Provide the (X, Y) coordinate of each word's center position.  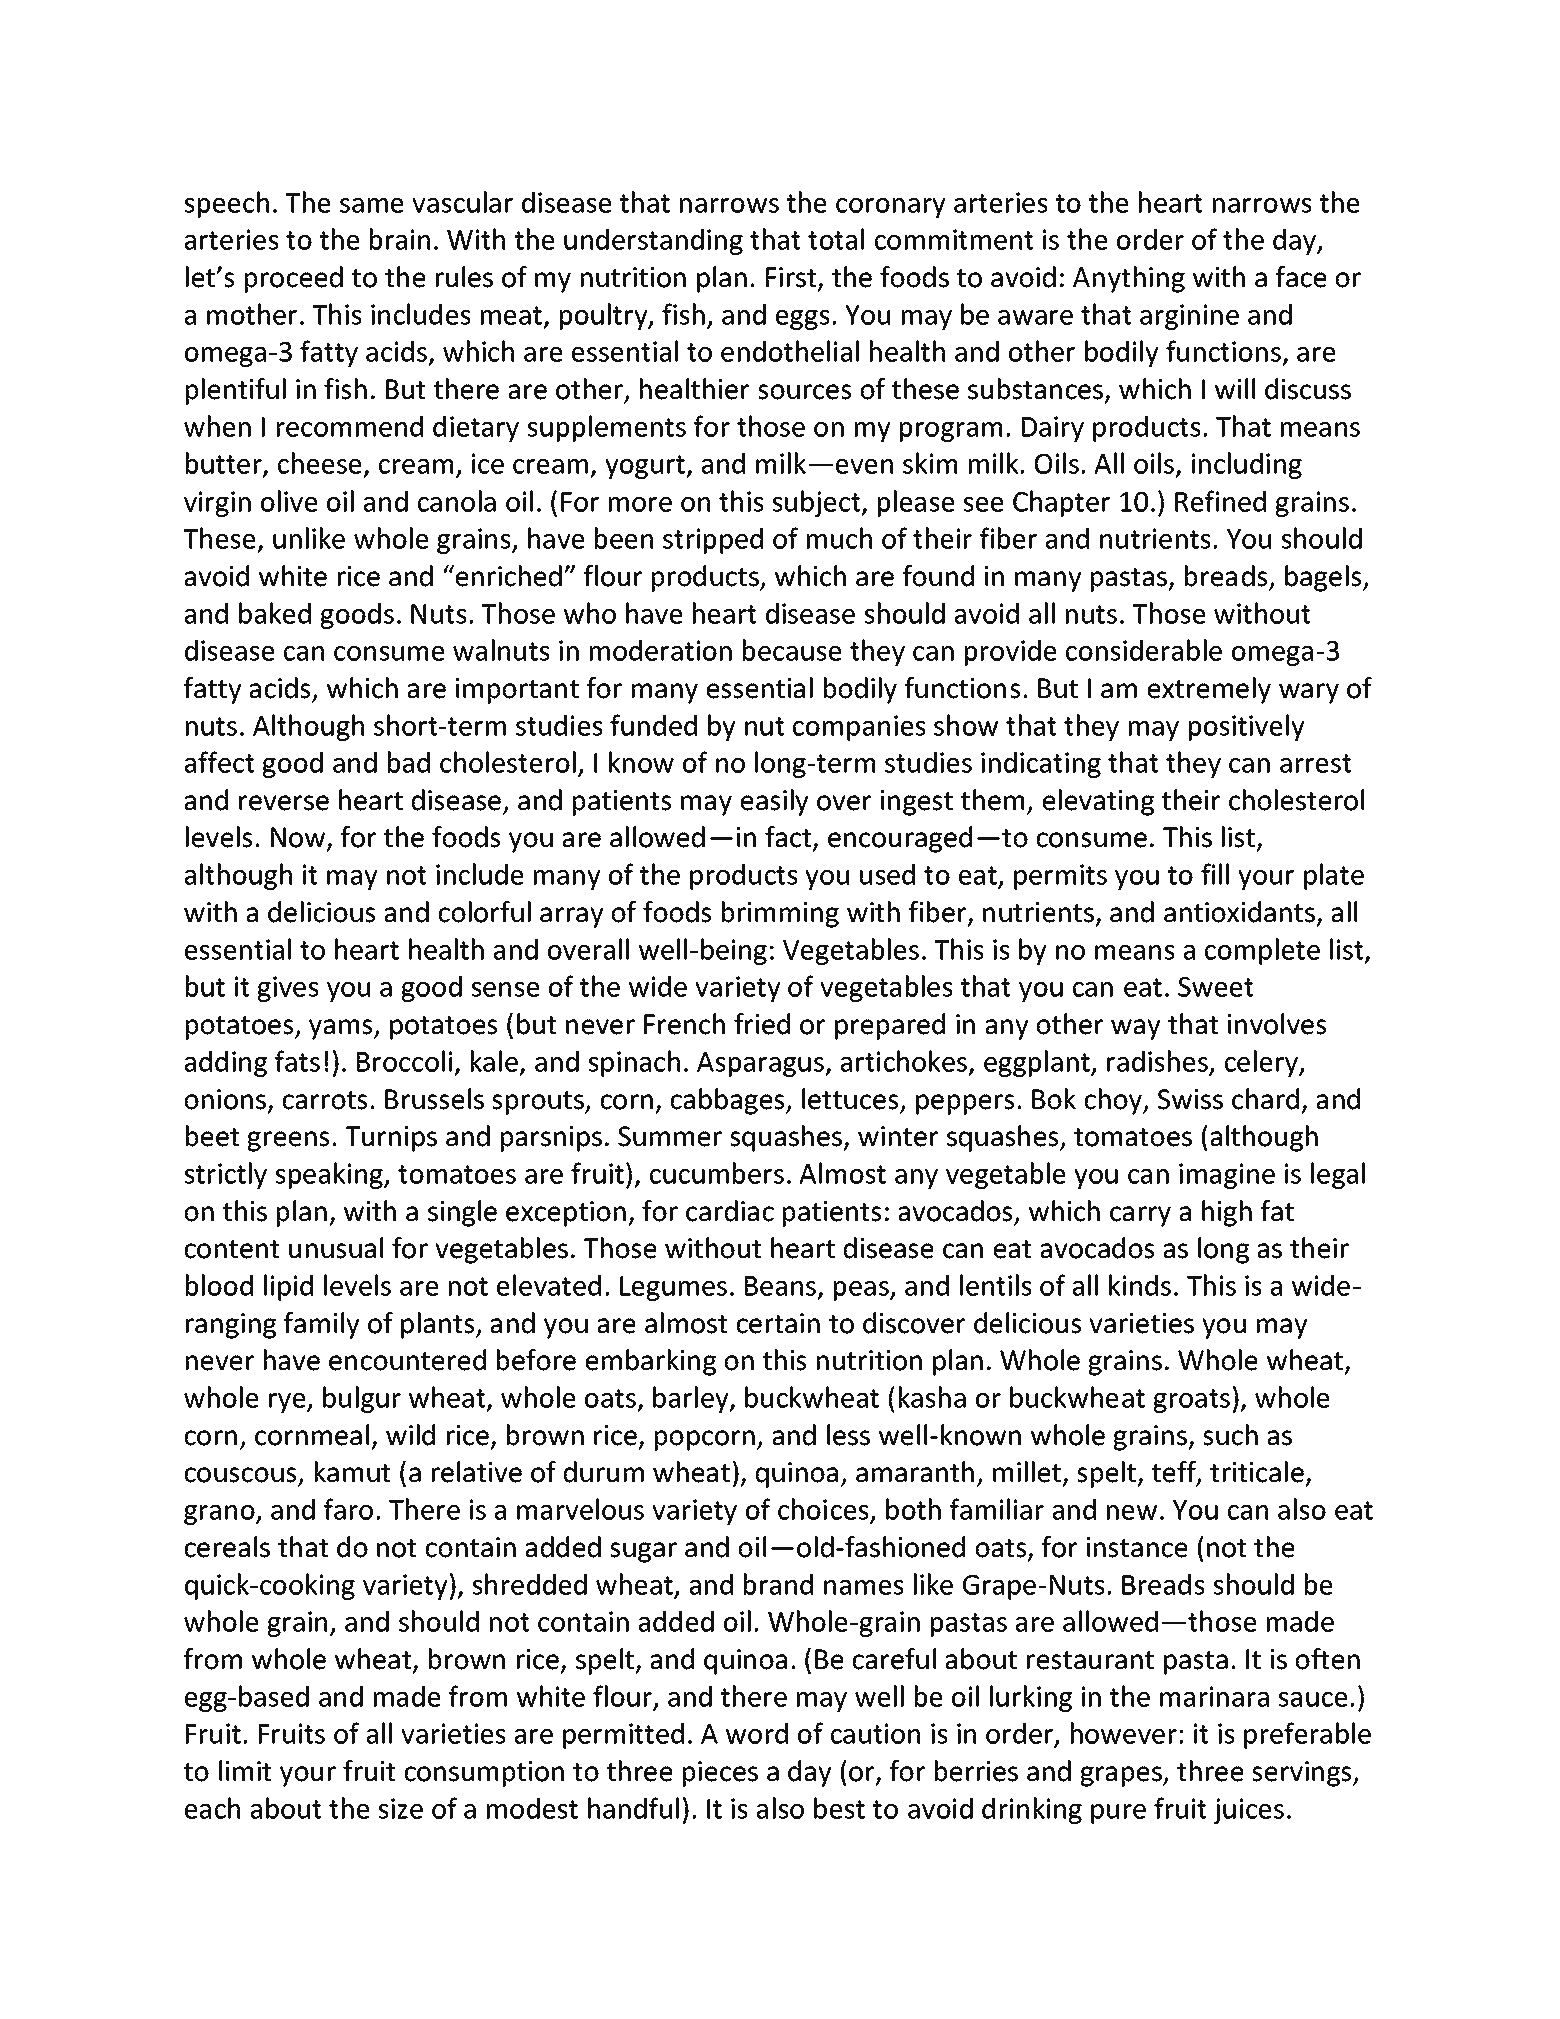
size (400, 1808)
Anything (1129, 279)
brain (400, 239)
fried (762, 1024)
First (792, 278)
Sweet (1216, 987)
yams (342, 1029)
